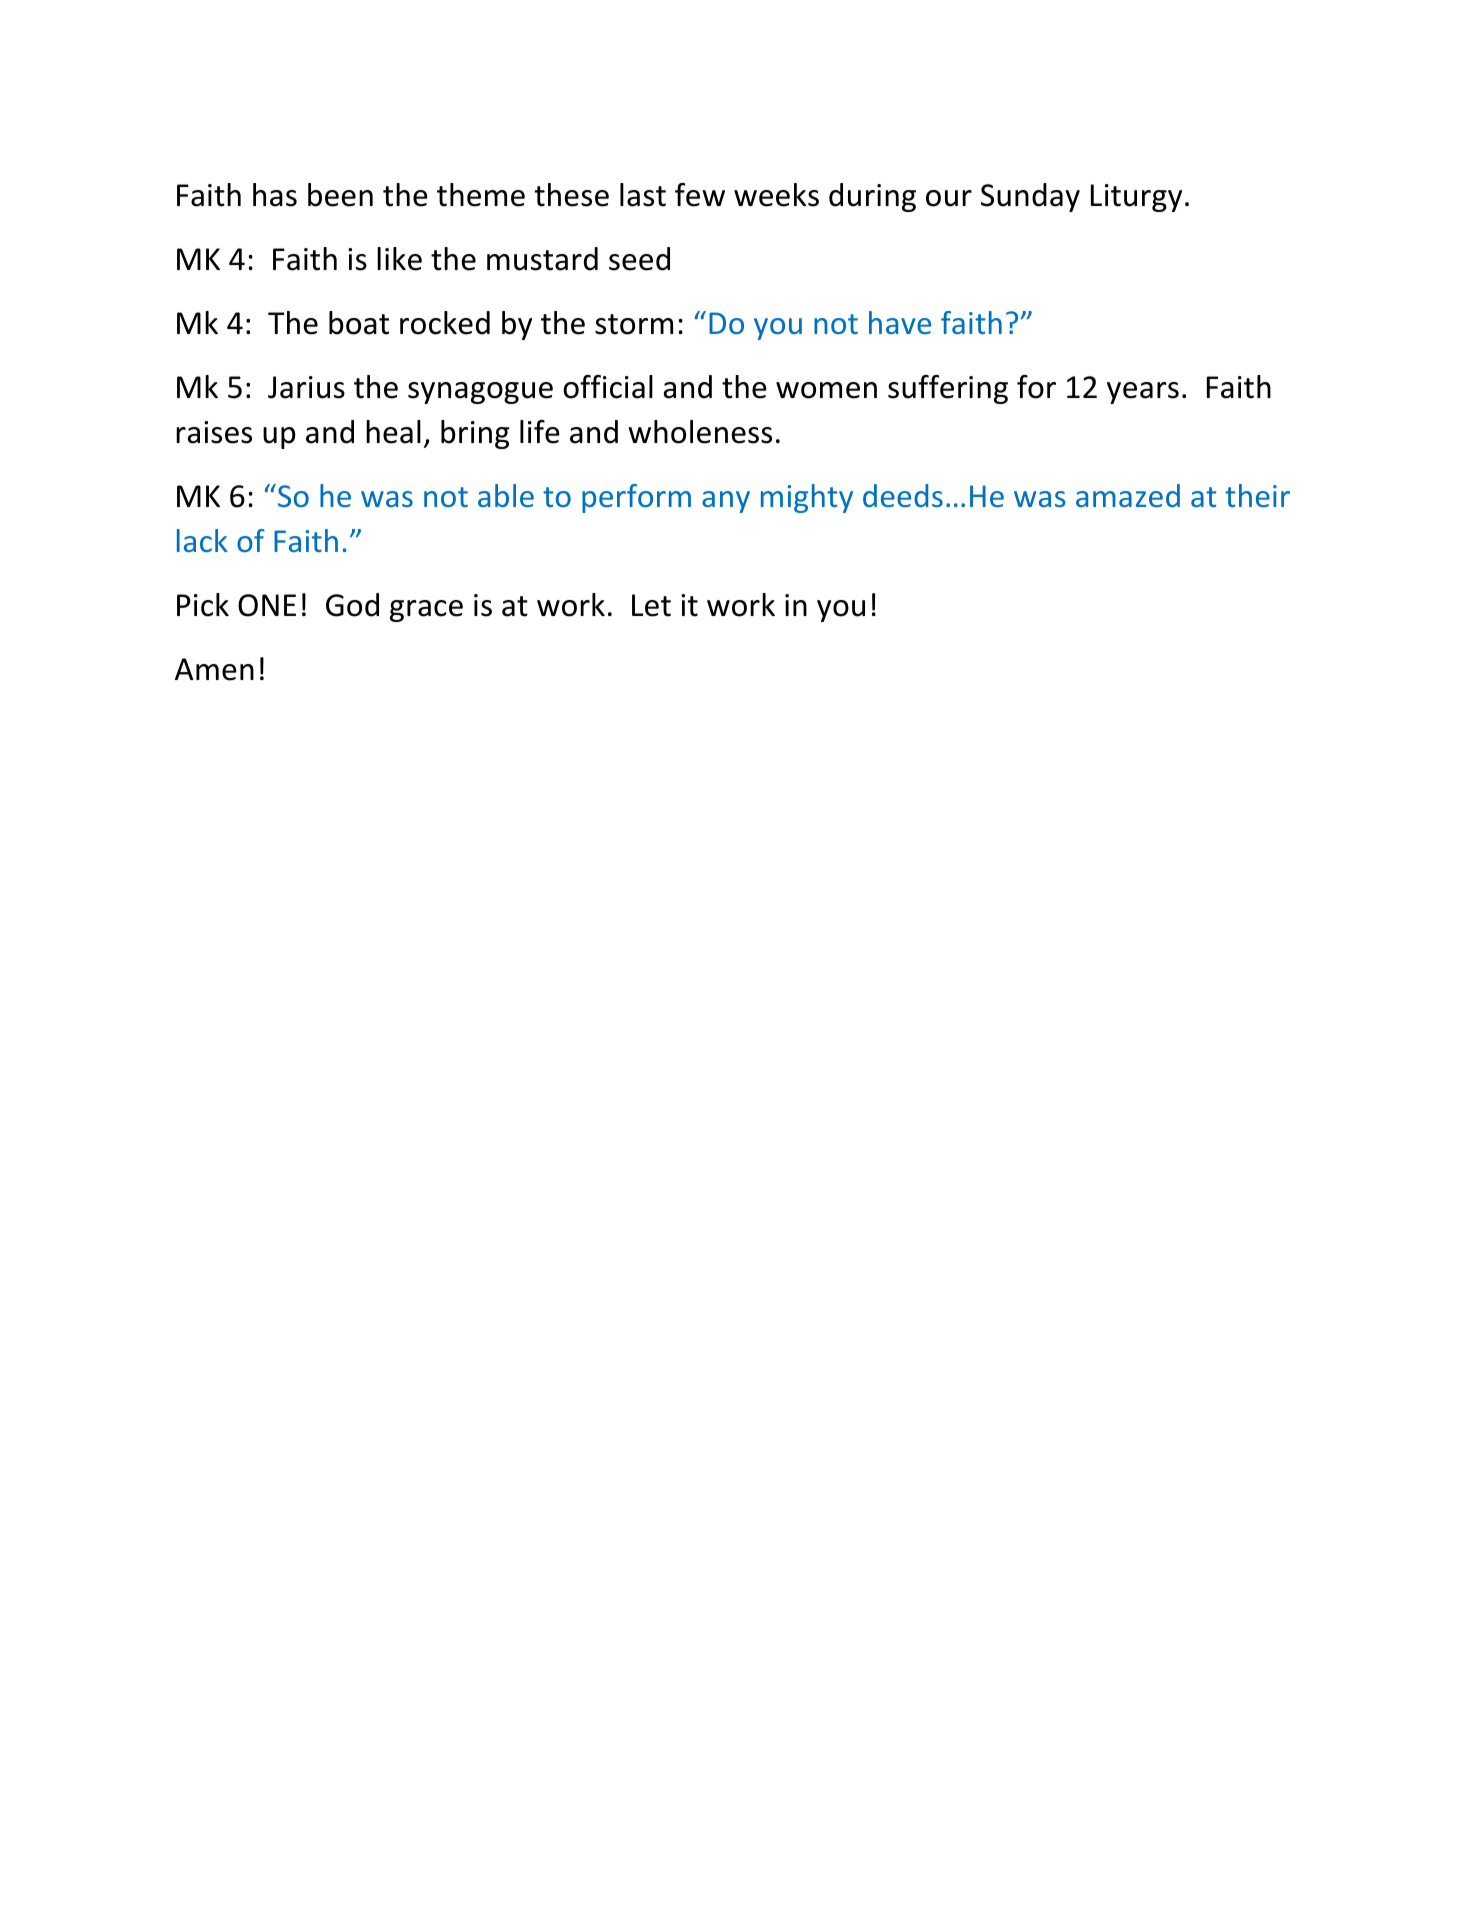  I want to click on Let, so click(651, 605).
